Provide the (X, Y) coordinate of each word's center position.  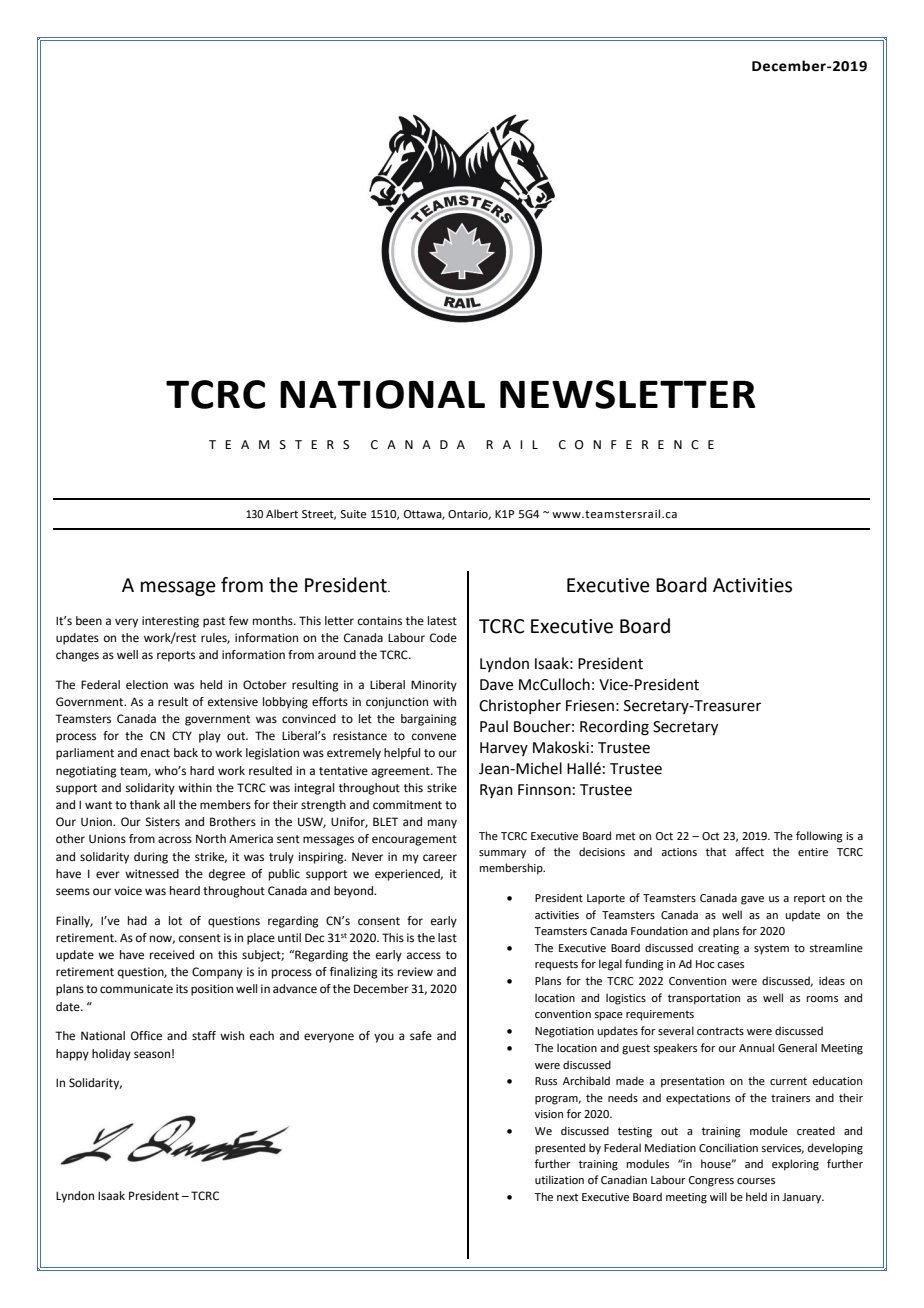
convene (434, 737)
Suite (353, 514)
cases (730, 965)
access (424, 956)
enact (155, 753)
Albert (282, 513)
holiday (111, 1055)
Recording (614, 728)
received (172, 955)
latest (442, 621)
